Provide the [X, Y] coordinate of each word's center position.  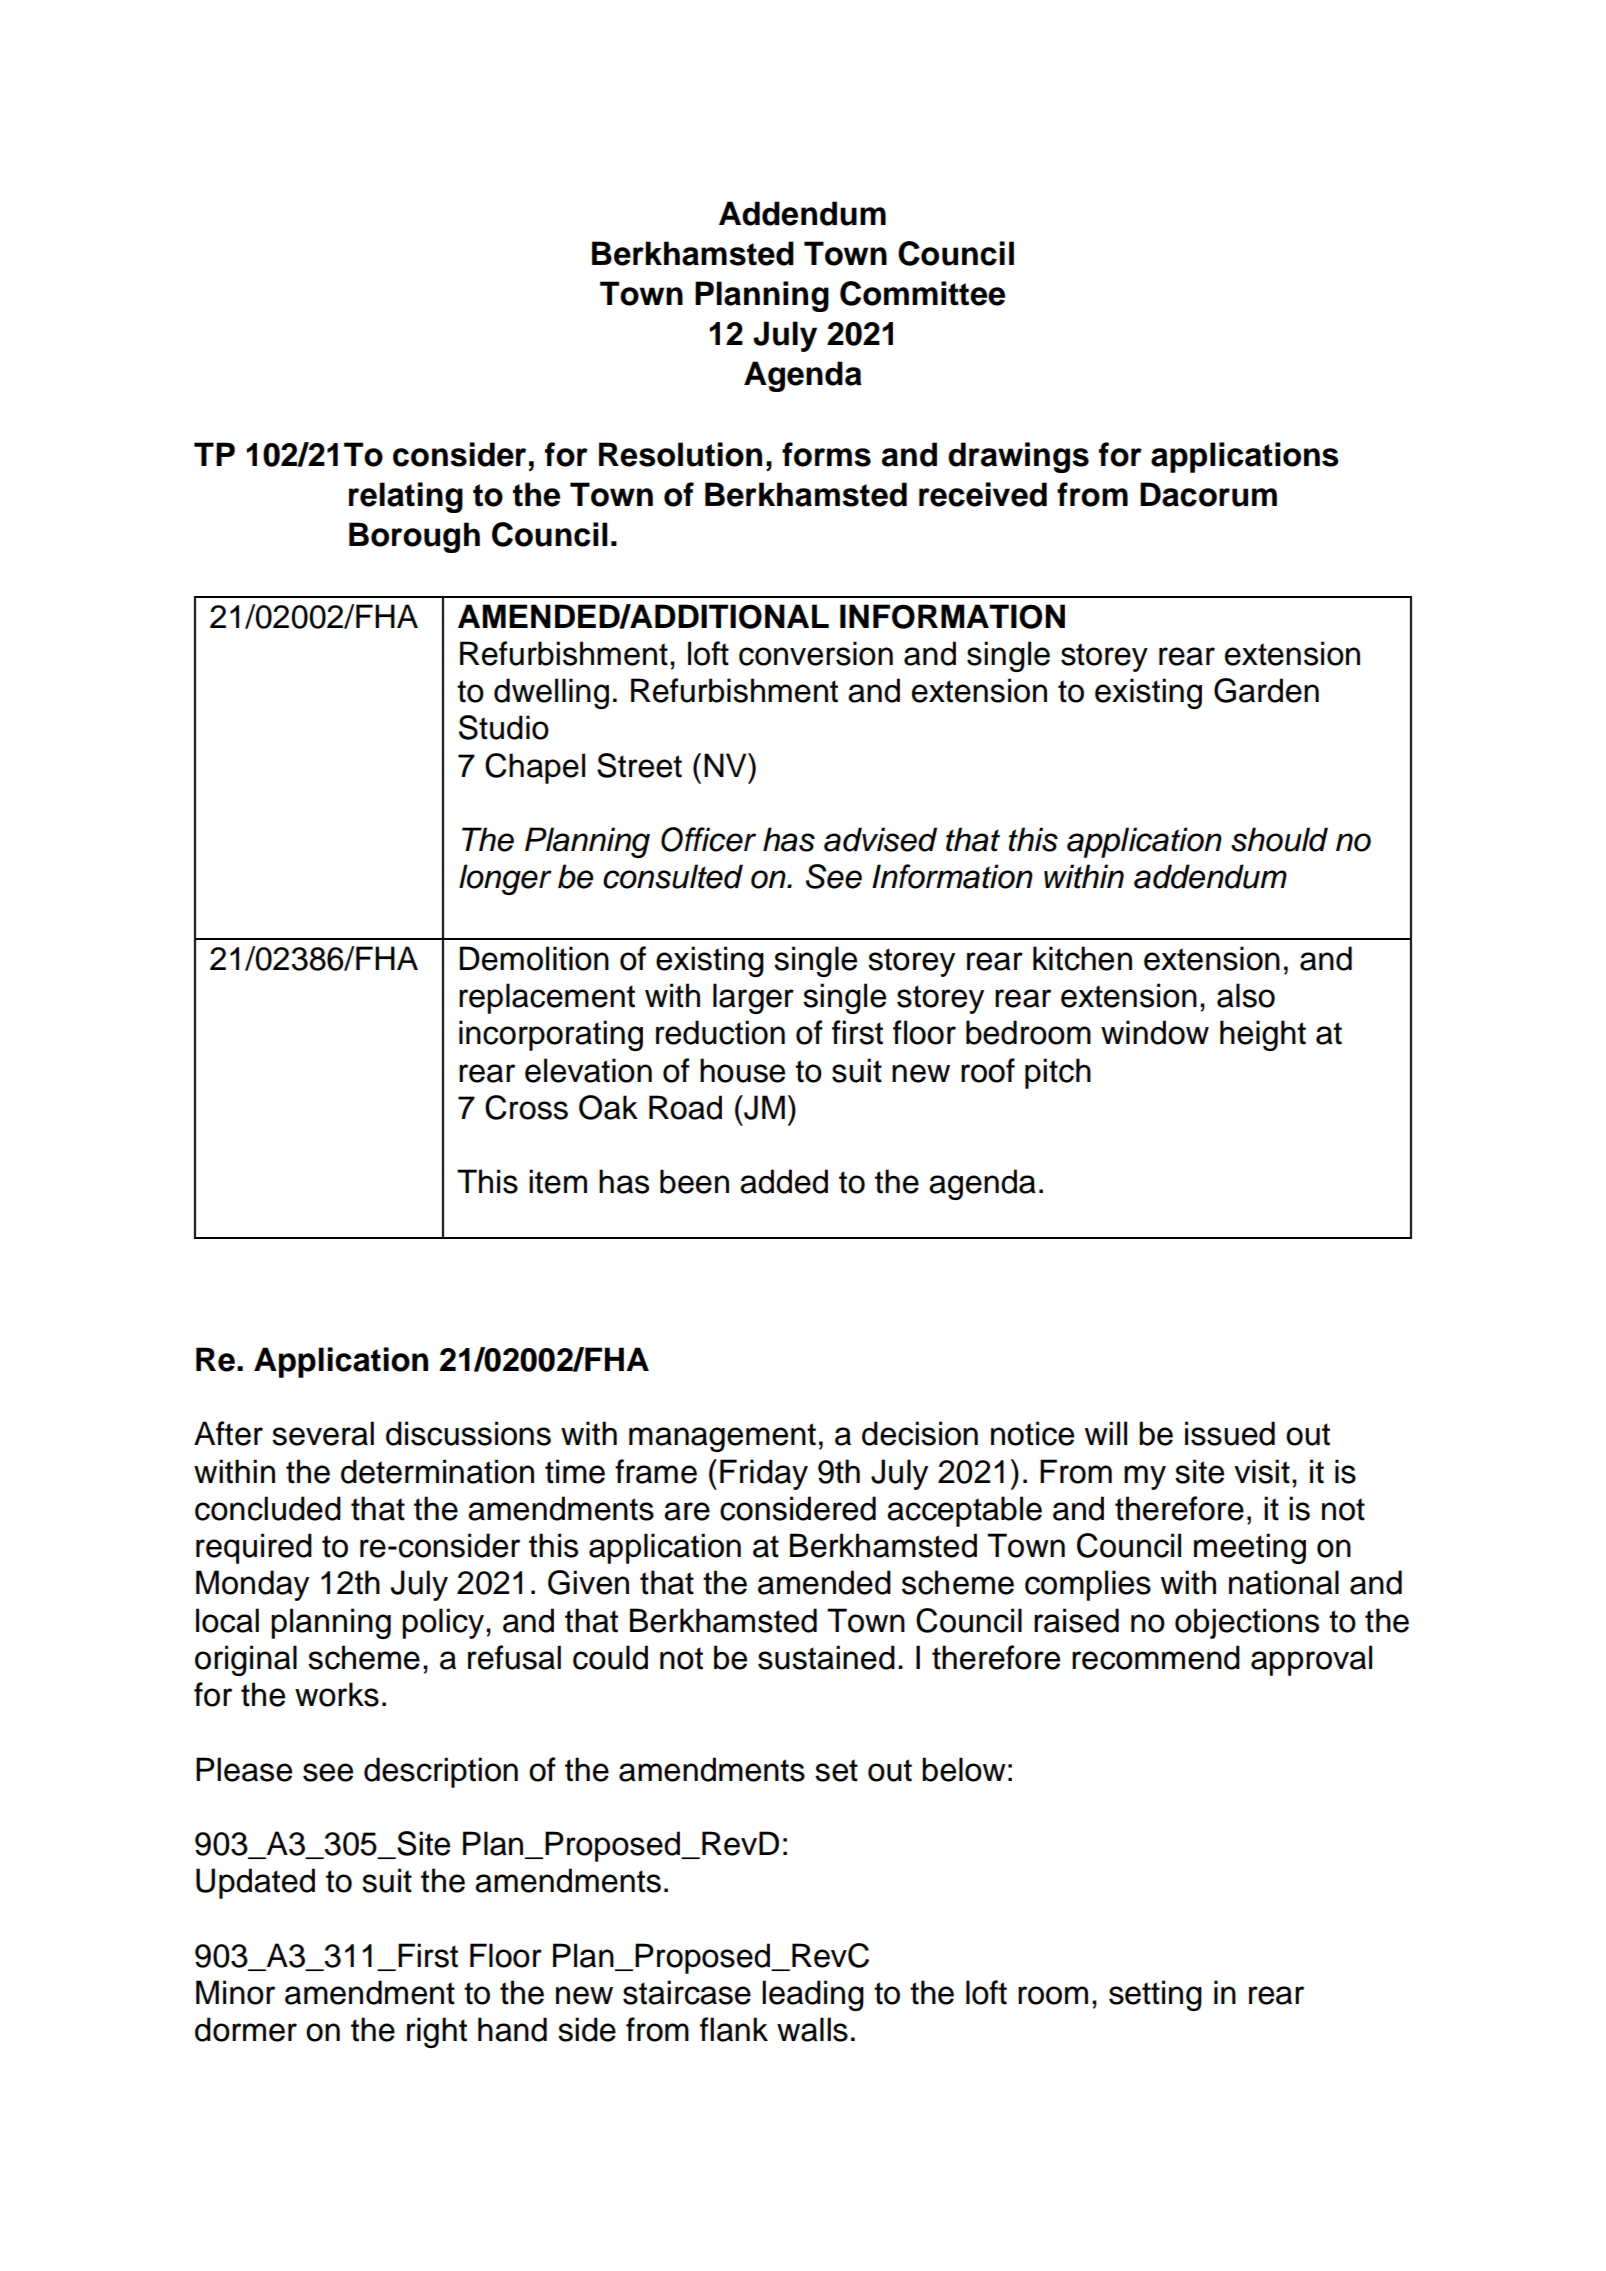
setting [1155, 1995]
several [323, 1433]
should [1279, 839]
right [437, 2032]
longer [505, 879]
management [722, 1437]
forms [826, 454]
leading [813, 1995]
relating [406, 497]
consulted [673, 876]
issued [1230, 1433]
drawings [1018, 457]
